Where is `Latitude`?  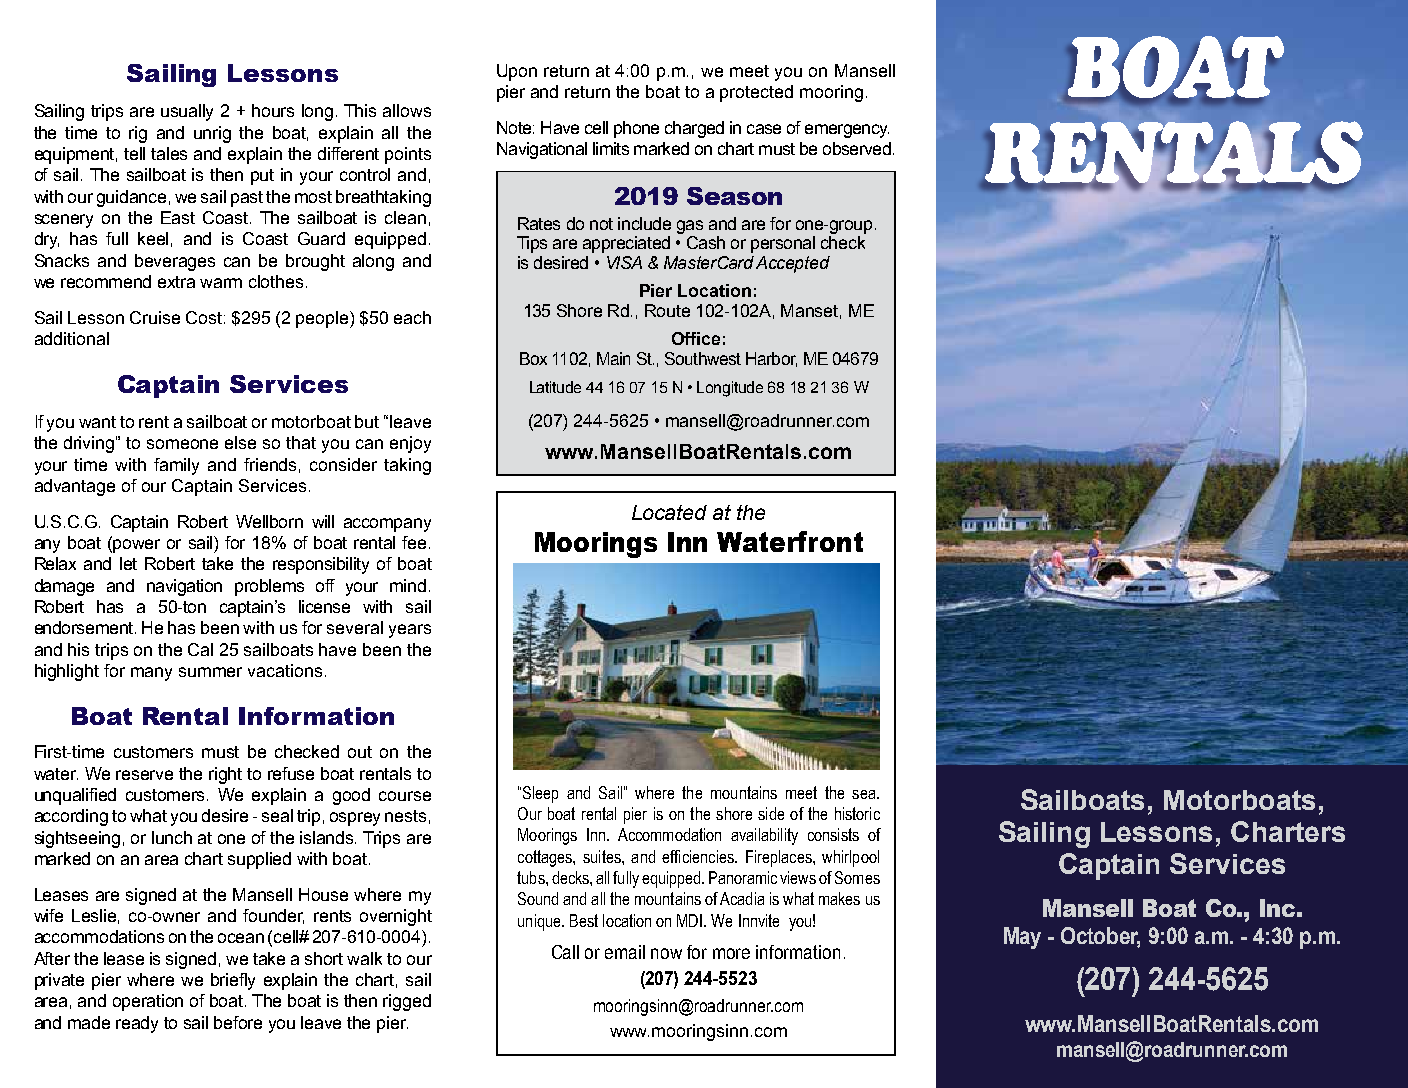
Latitude is located at coordinates (555, 387).
